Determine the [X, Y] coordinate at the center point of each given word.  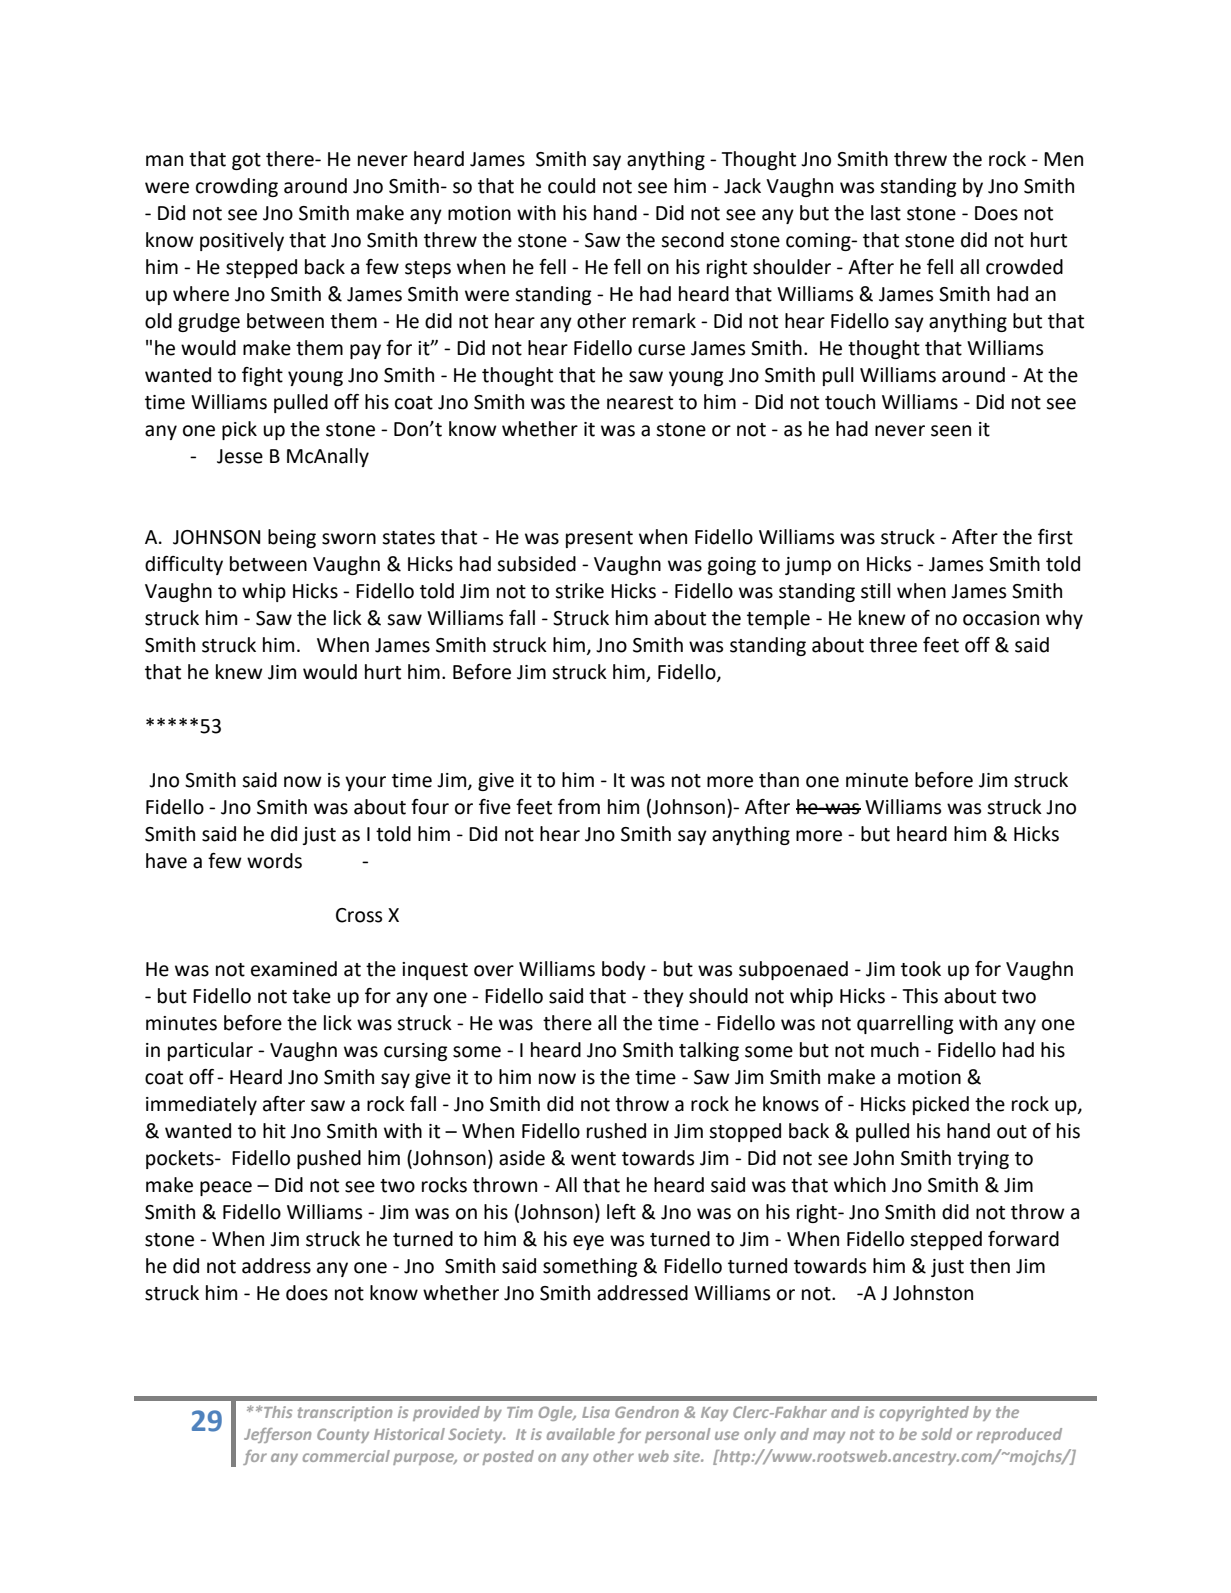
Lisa [596, 1412]
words [274, 861]
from [579, 807]
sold [936, 1434]
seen [951, 431]
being [292, 538]
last [886, 213]
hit [274, 1131]
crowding [237, 187]
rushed [616, 1131]
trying [983, 1160]
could [571, 186]
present [599, 539]
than [779, 780]
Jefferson [277, 1435]
